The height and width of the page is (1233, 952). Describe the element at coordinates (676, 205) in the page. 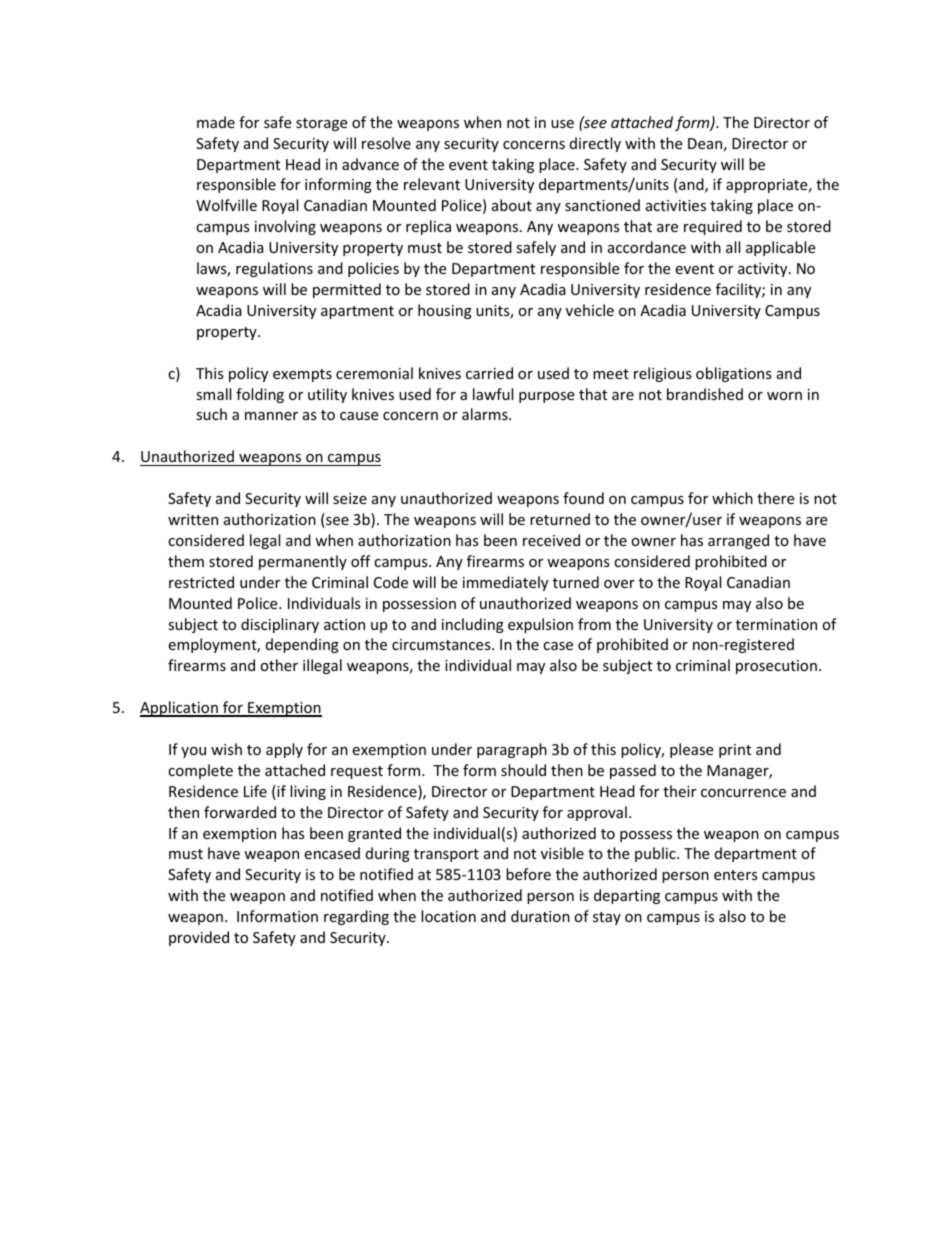

I see `activities` at that location.
